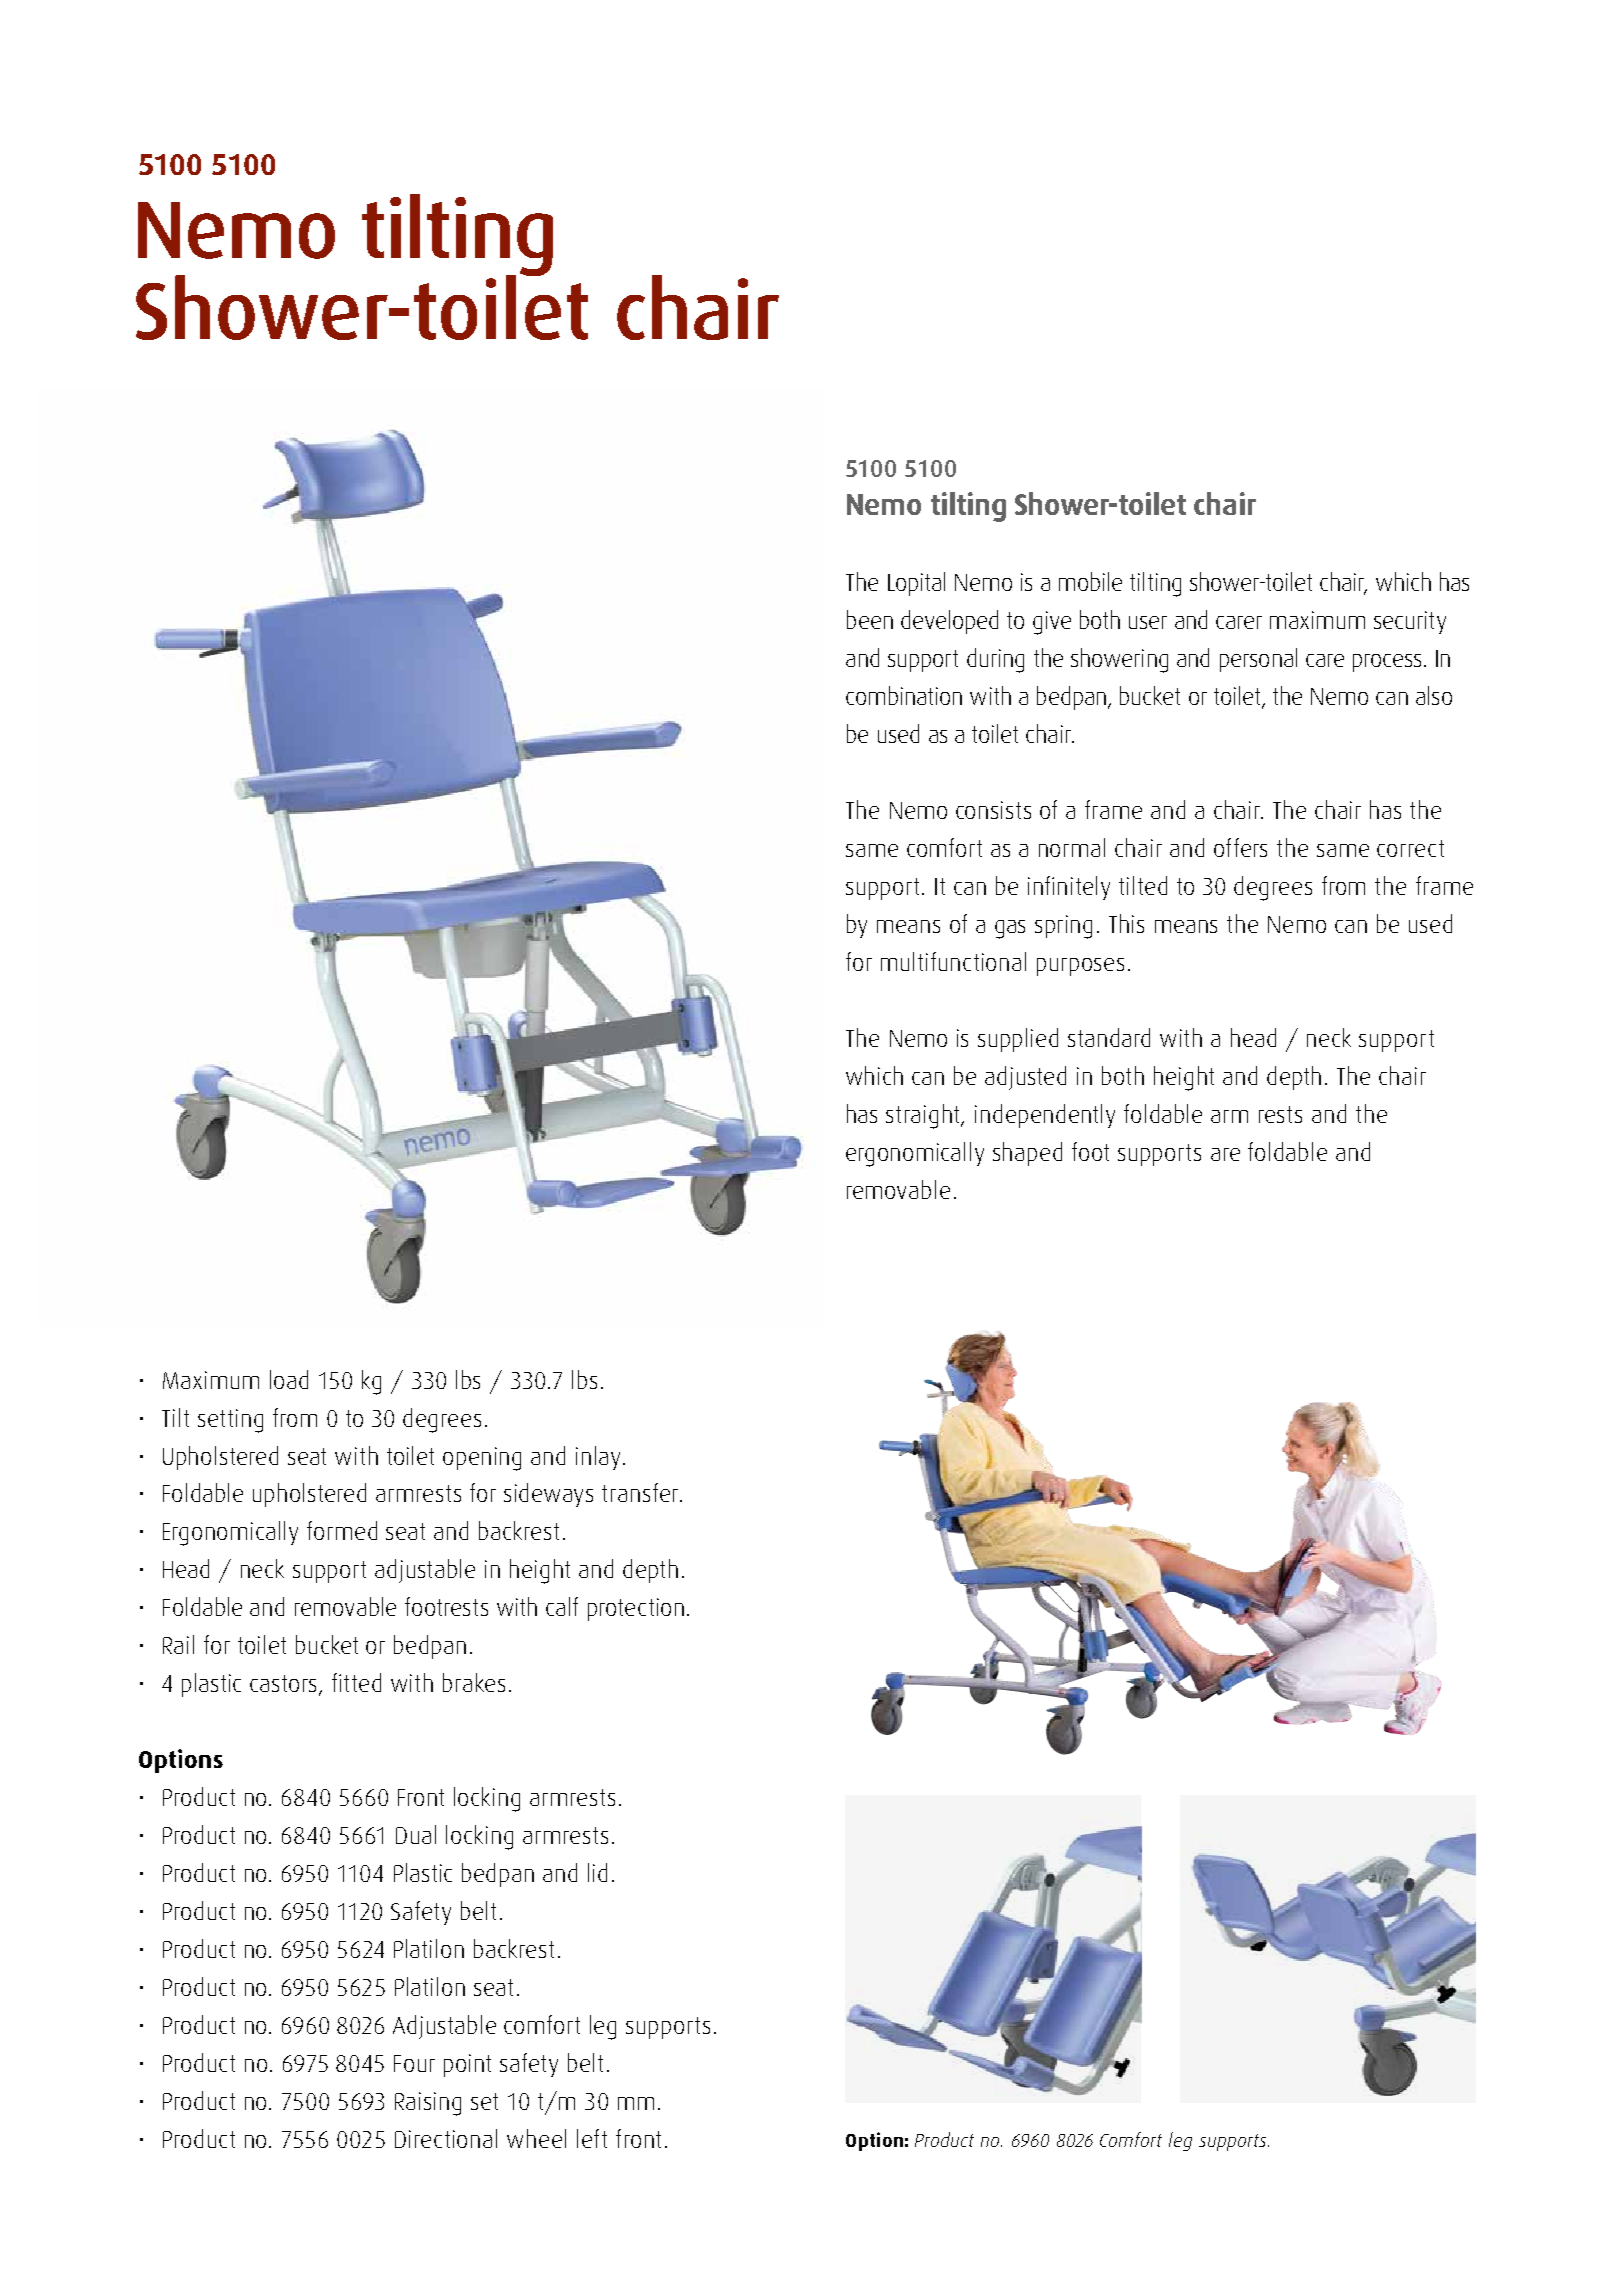  What do you see at coordinates (1109, 1037) in the document?
I see `standard` at bounding box center [1109, 1037].
